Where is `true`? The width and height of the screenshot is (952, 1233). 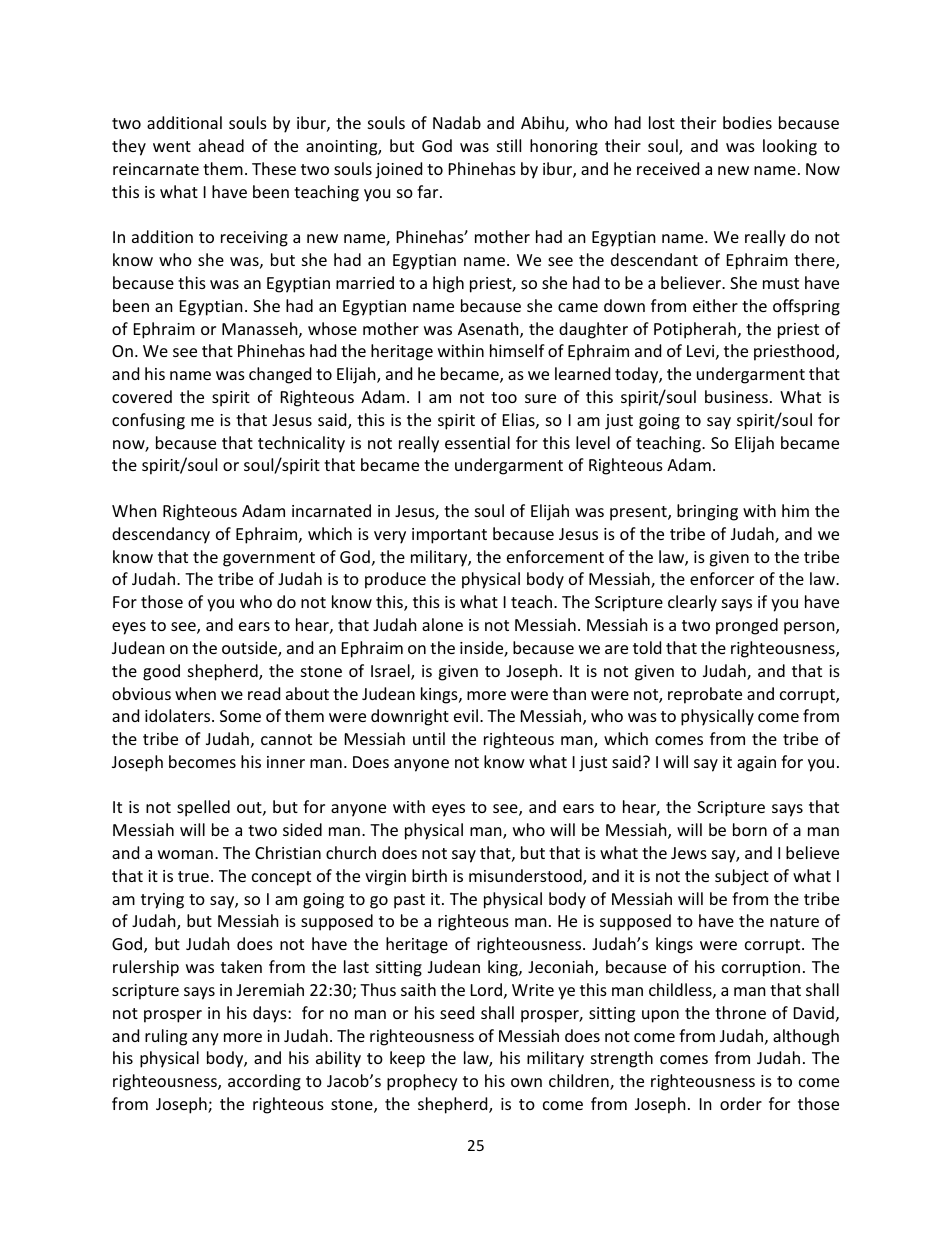
true is located at coordinates (193, 876).
